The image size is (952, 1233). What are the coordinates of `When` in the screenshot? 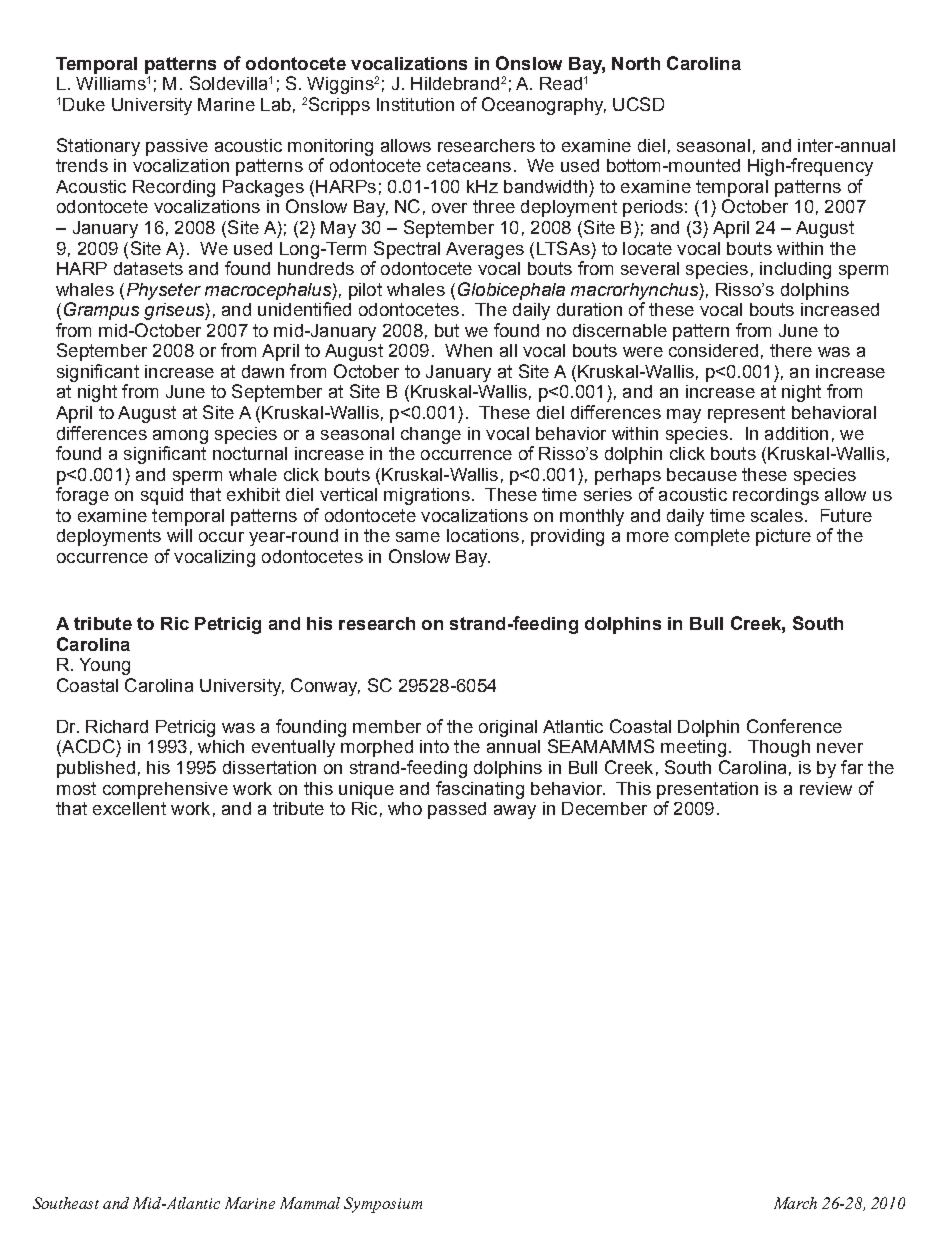 It's located at (468, 350).
